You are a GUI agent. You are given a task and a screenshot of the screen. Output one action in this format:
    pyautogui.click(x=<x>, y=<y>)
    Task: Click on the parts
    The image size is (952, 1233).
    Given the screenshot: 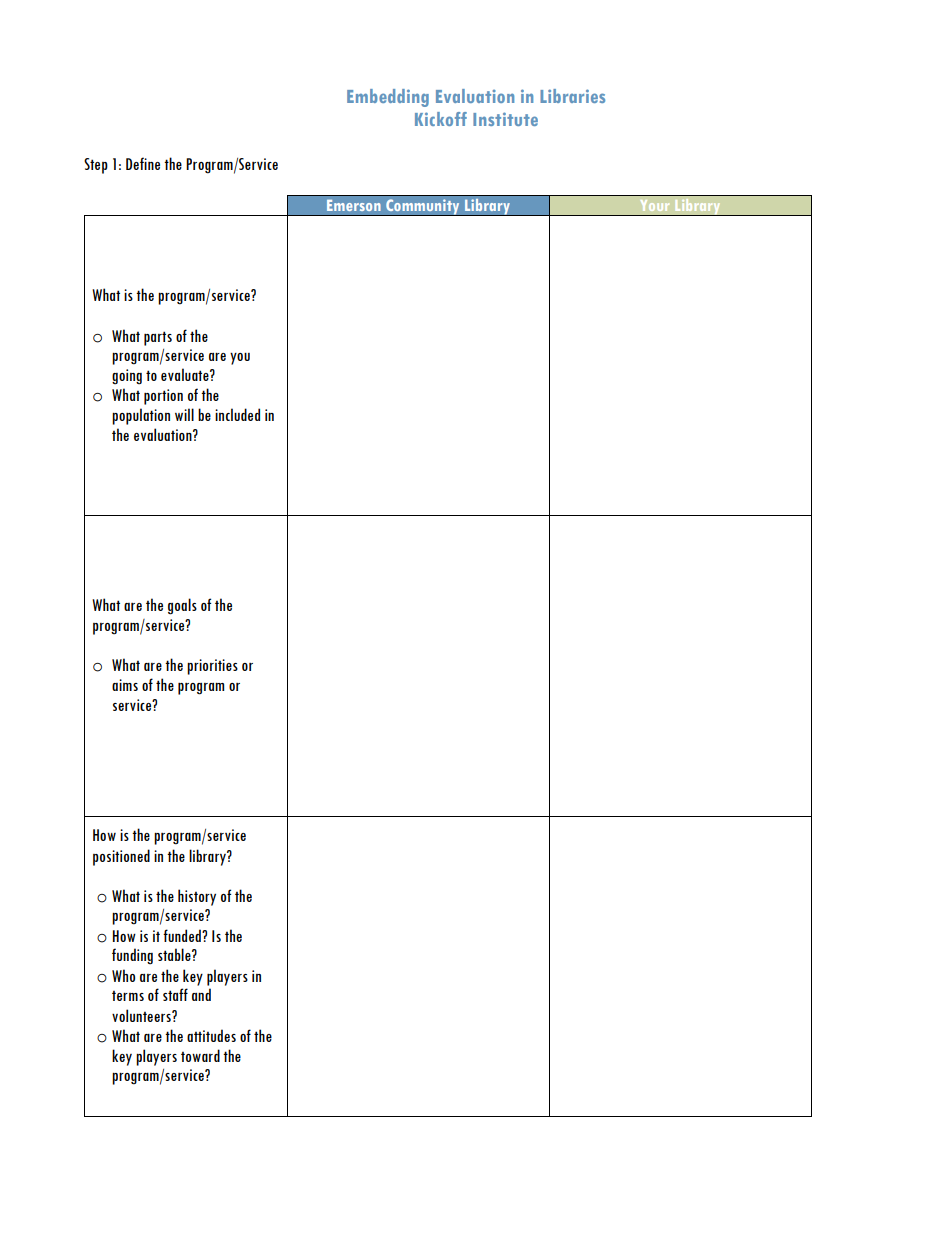 What is the action you would take?
    pyautogui.click(x=158, y=338)
